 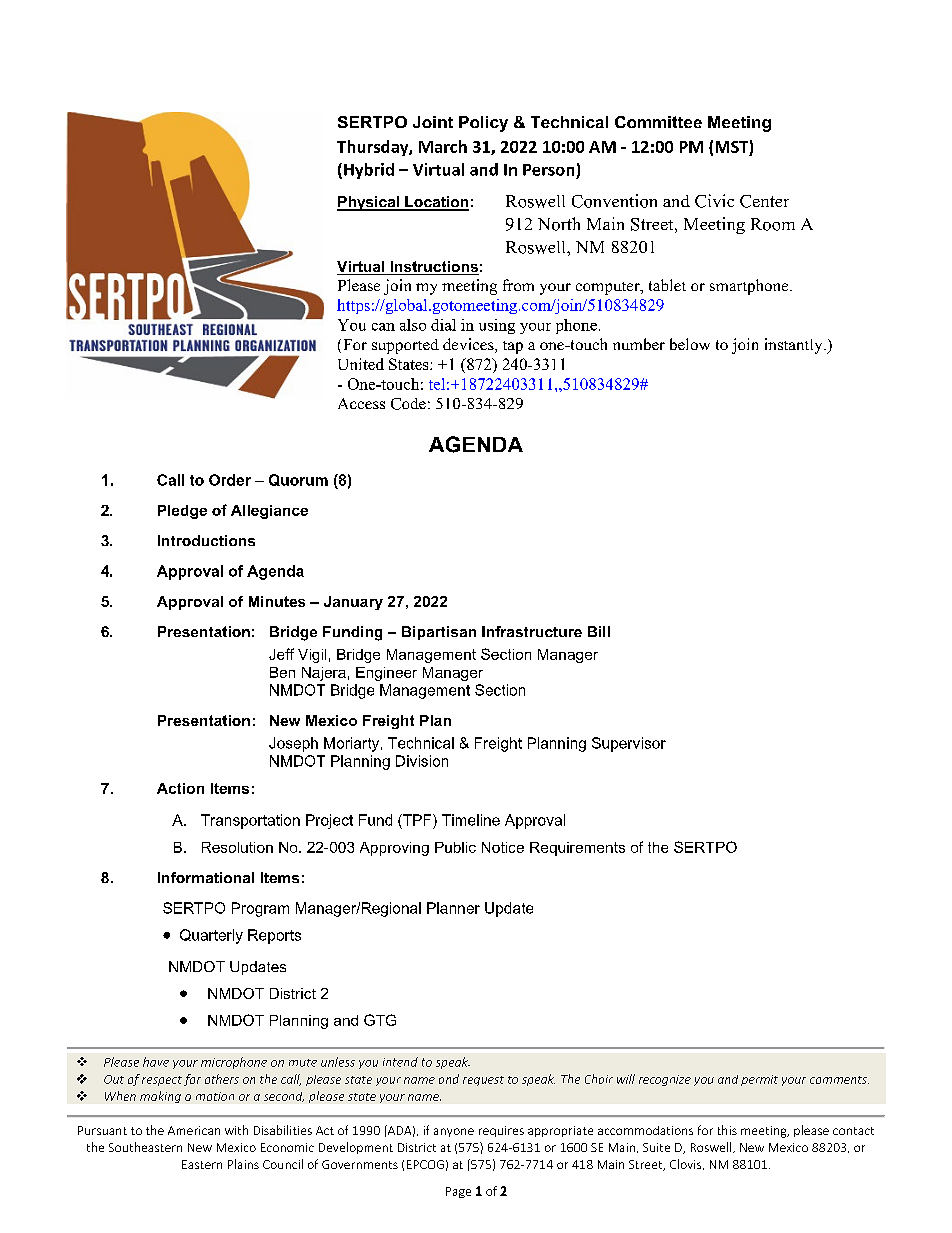 What do you see at coordinates (443, 146) in the image?
I see `March` at bounding box center [443, 146].
